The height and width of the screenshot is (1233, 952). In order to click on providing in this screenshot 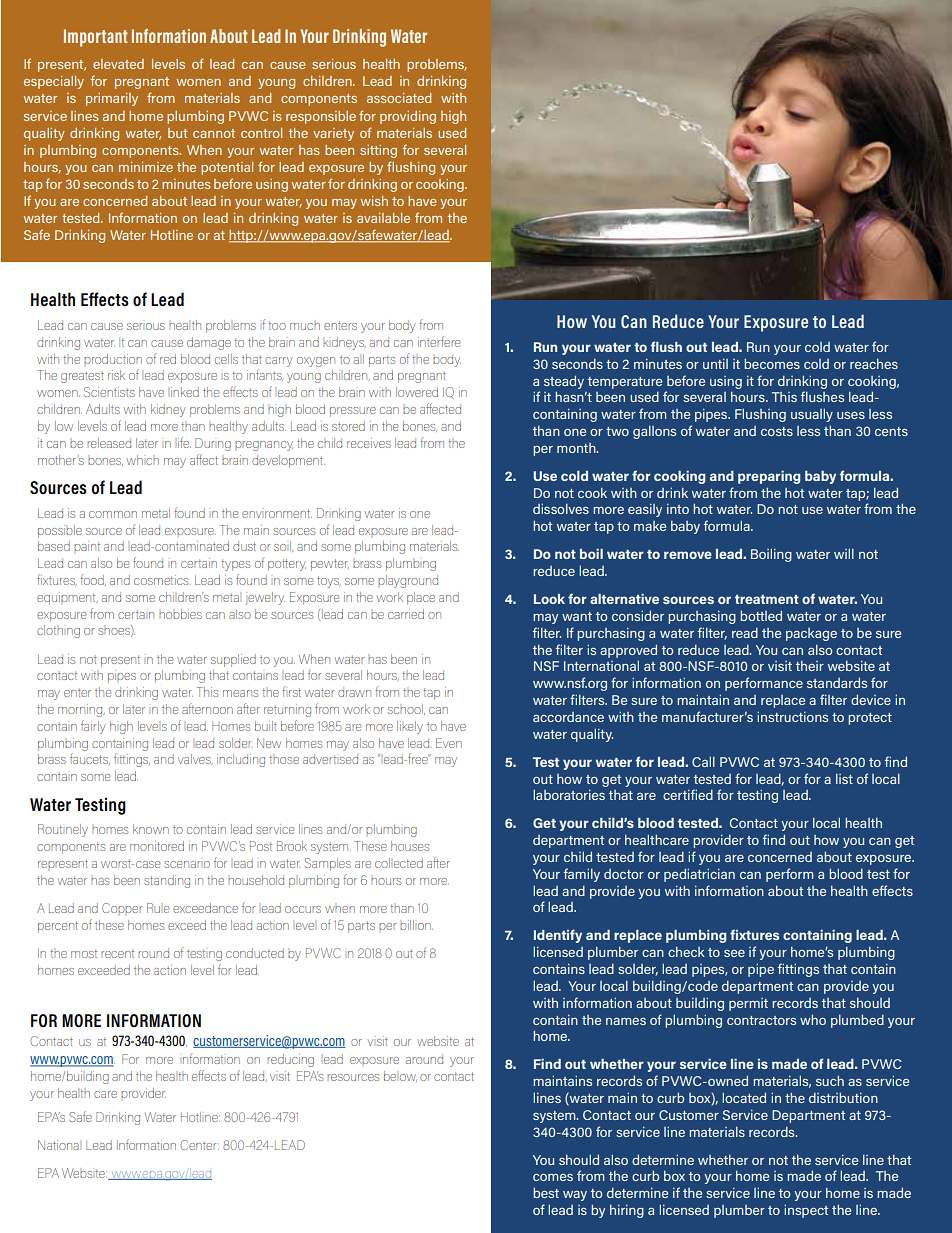, I will do `click(408, 117)`.
